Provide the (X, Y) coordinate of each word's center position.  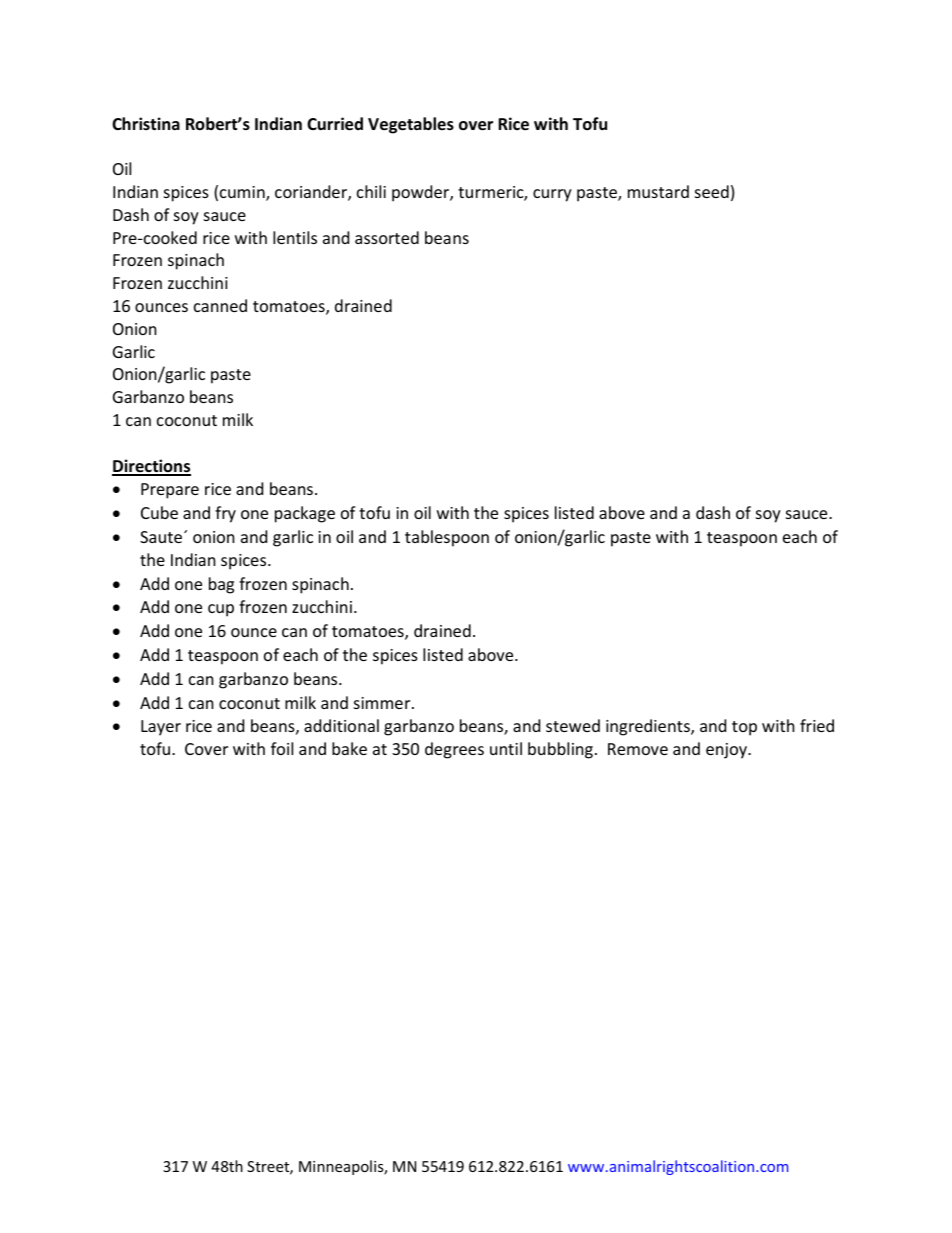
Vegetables (411, 125)
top (744, 728)
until (506, 748)
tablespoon (447, 538)
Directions (151, 467)
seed (712, 191)
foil (282, 748)
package (305, 514)
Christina (146, 123)
